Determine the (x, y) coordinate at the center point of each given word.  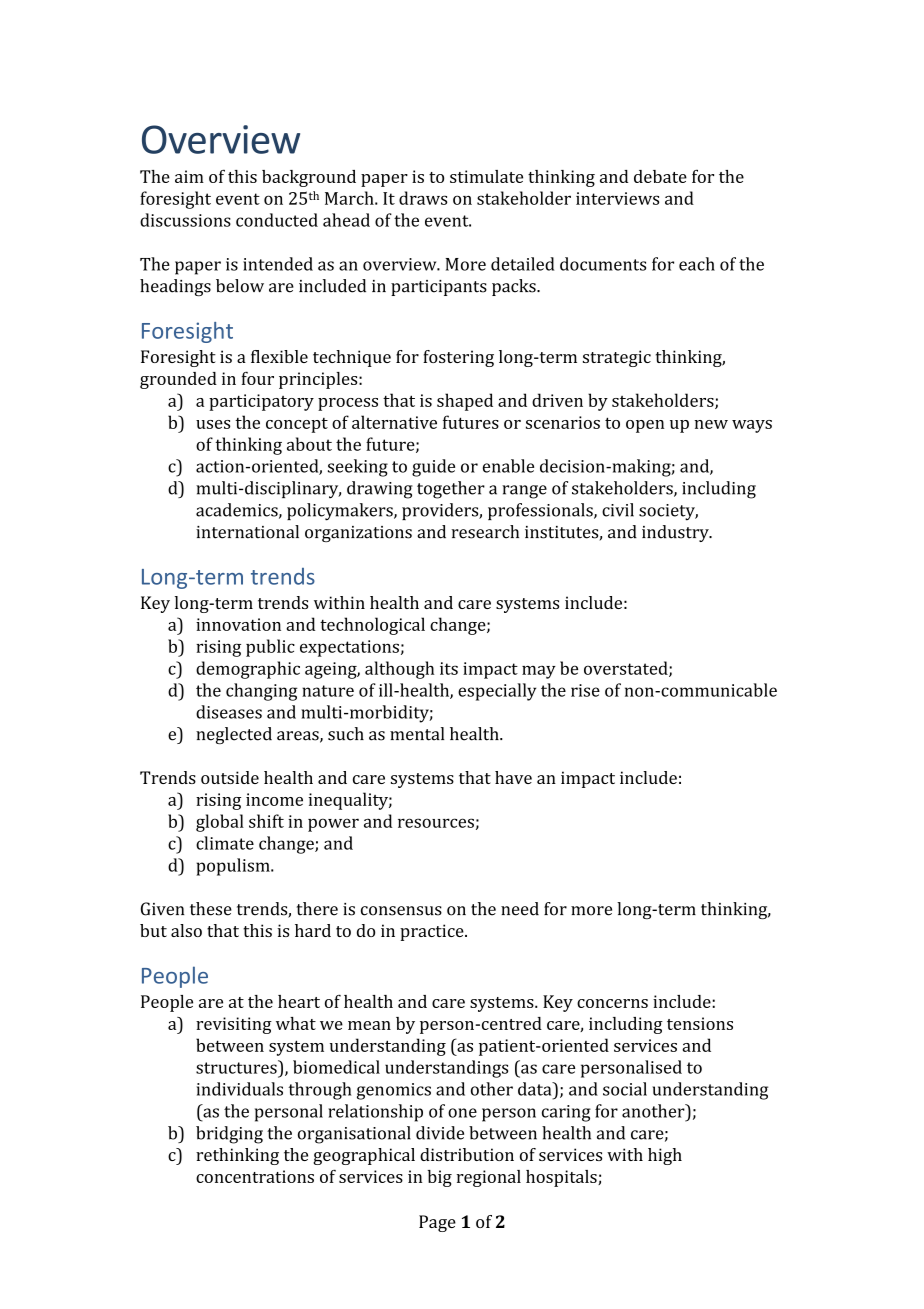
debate (660, 176)
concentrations (255, 1176)
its (449, 668)
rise (585, 690)
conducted (277, 220)
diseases (229, 712)
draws (423, 198)
